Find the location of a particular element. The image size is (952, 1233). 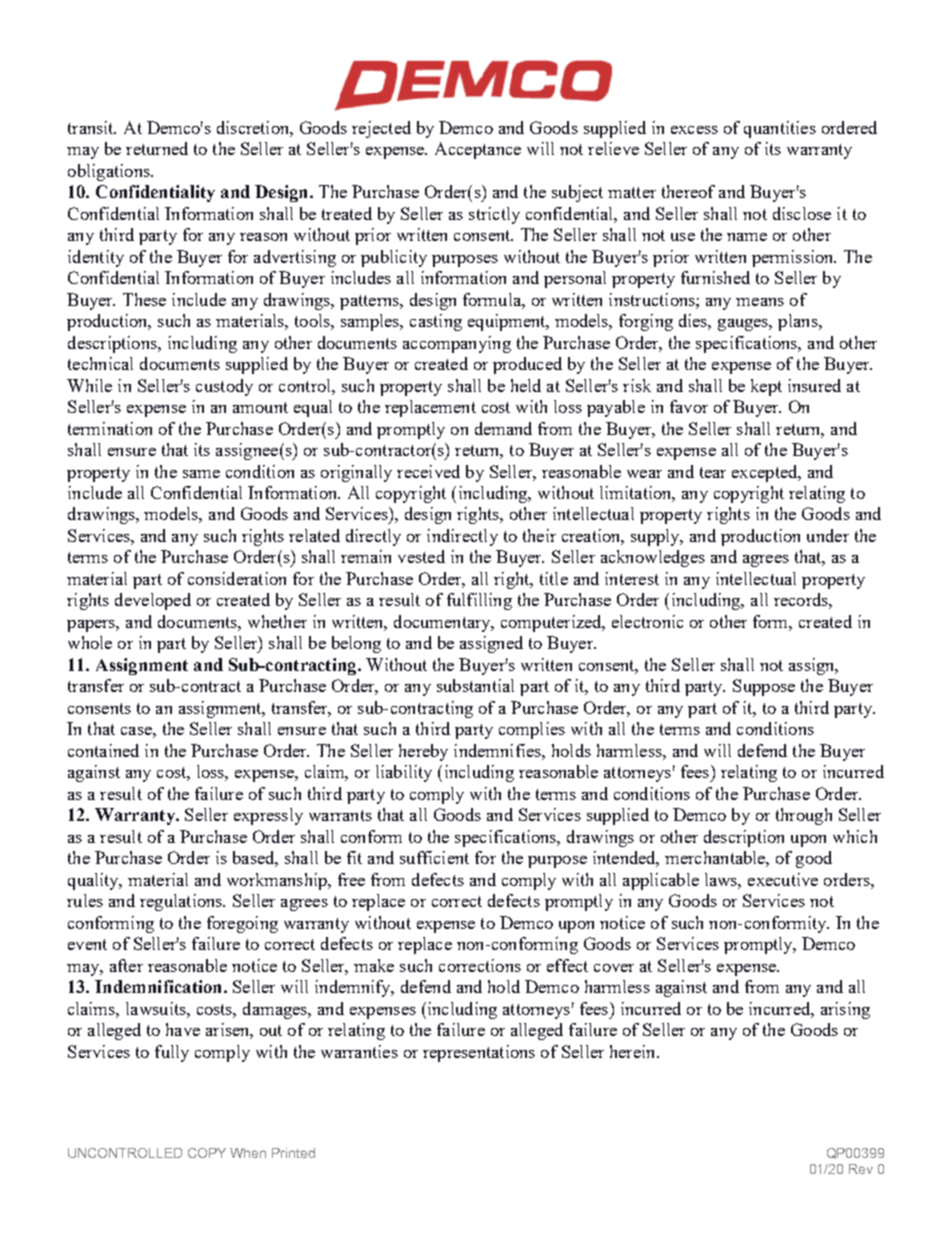

demand is located at coordinates (503, 428).
